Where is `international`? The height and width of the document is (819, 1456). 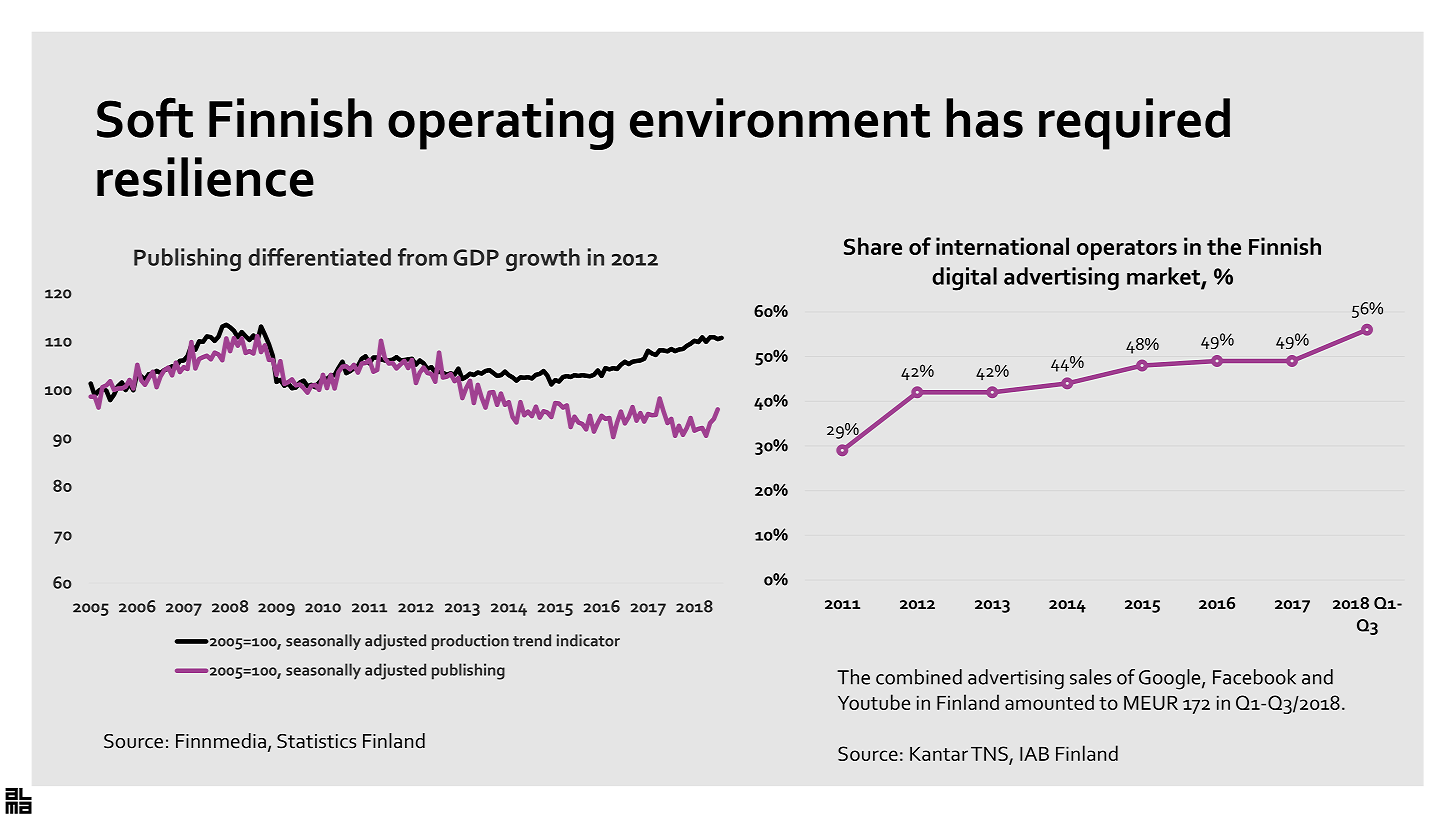
international is located at coordinates (1002, 246).
